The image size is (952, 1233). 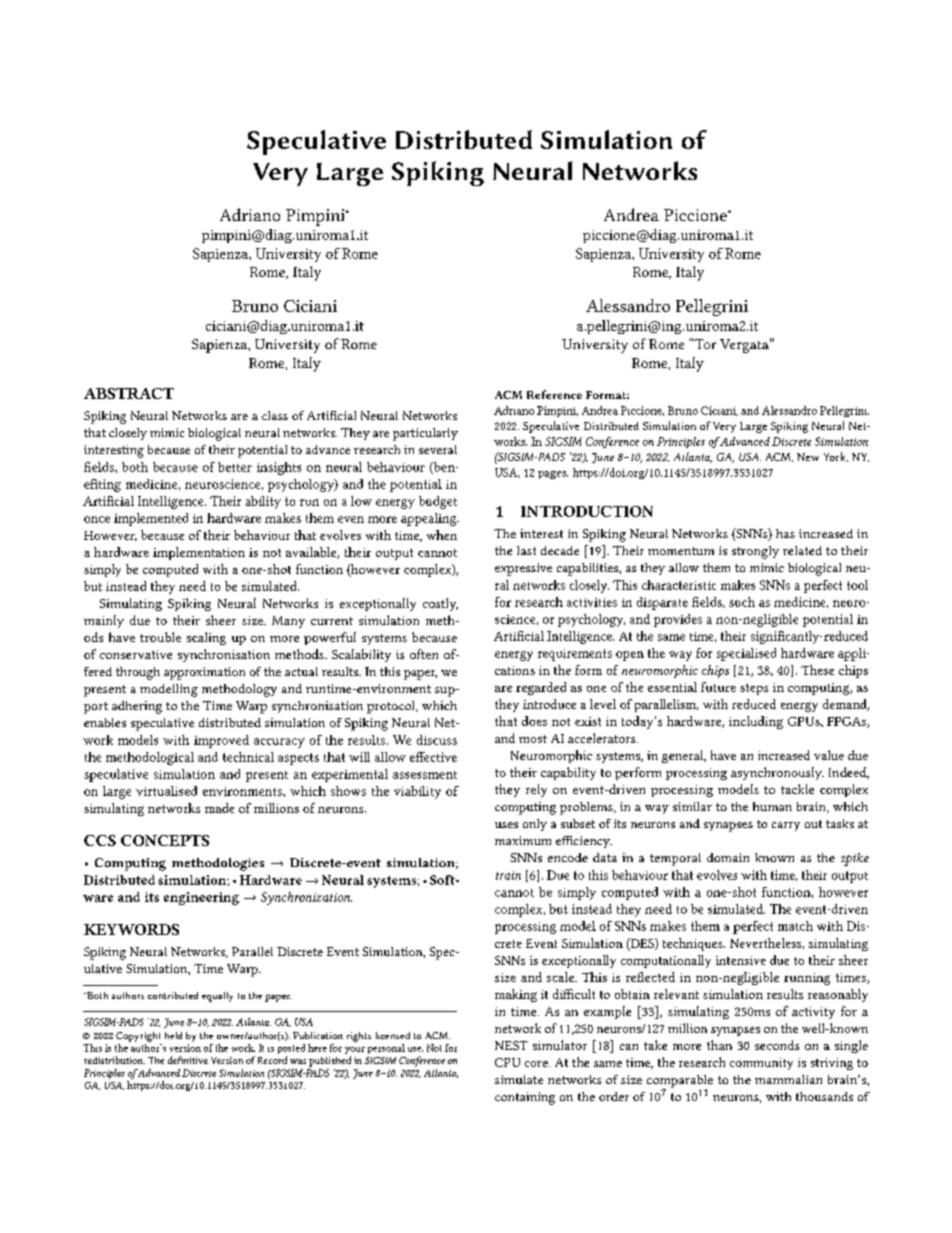 I want to click on CPU, so click(x=507, y=1062).
